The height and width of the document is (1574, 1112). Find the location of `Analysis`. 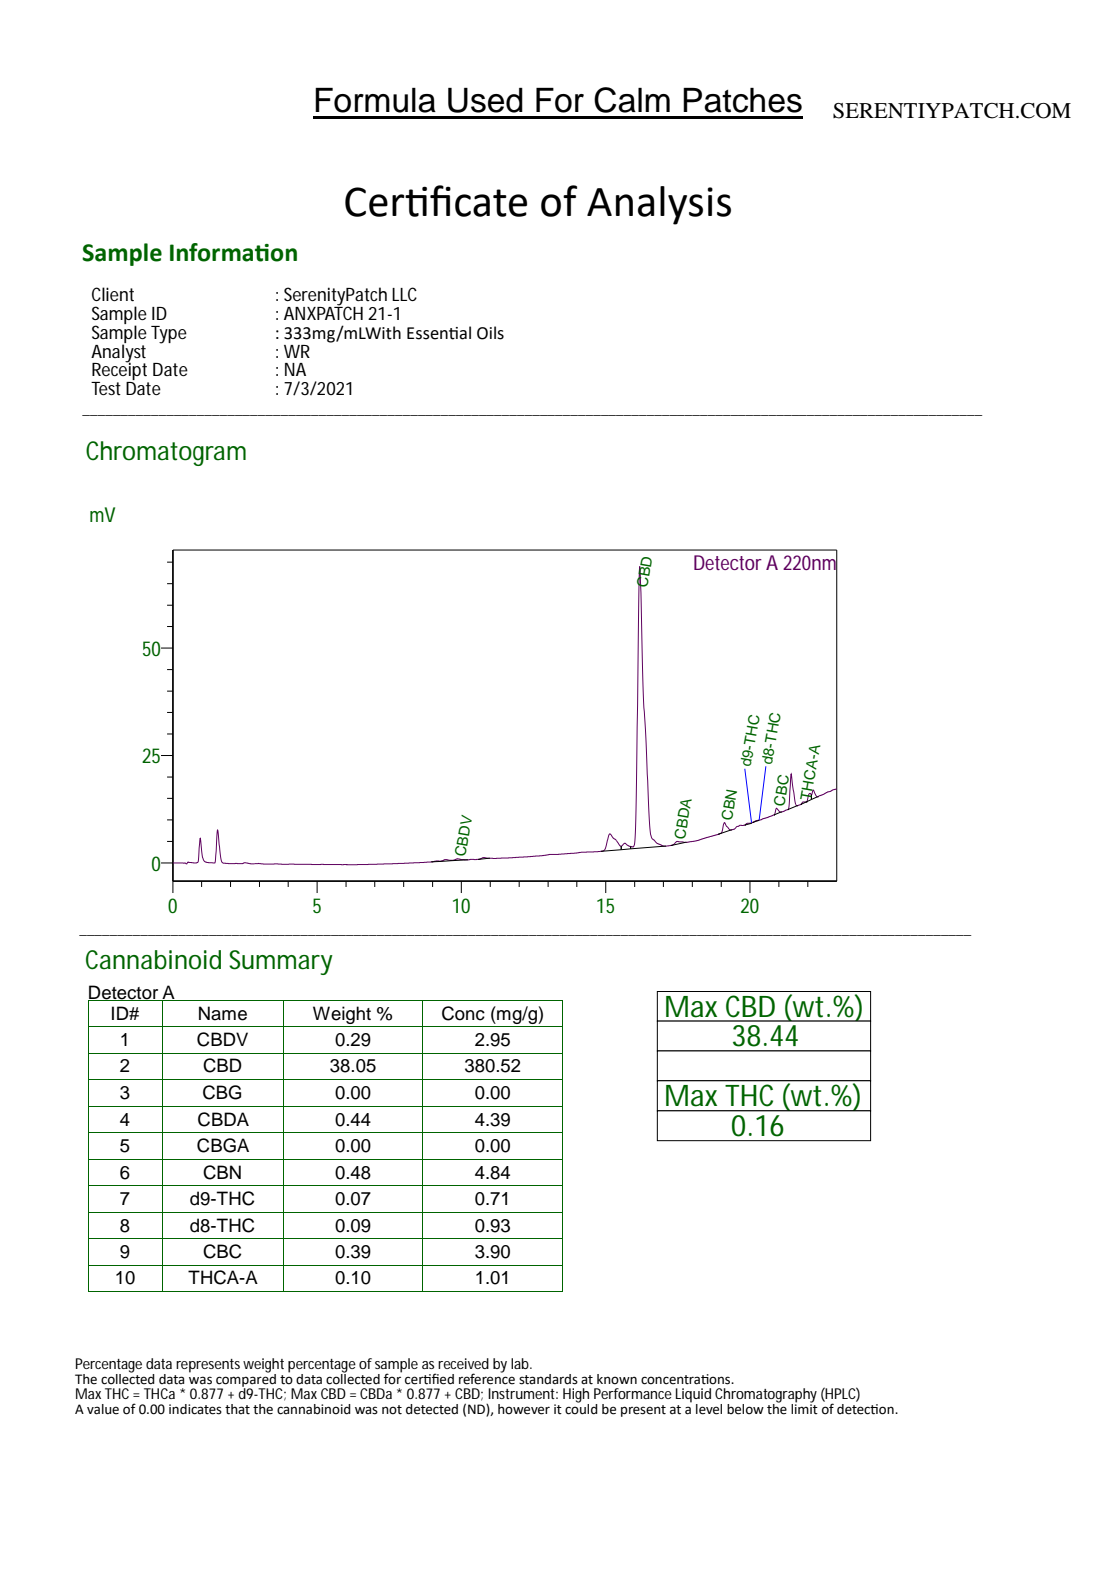

Analysis is located at coordinates (659, 205).
